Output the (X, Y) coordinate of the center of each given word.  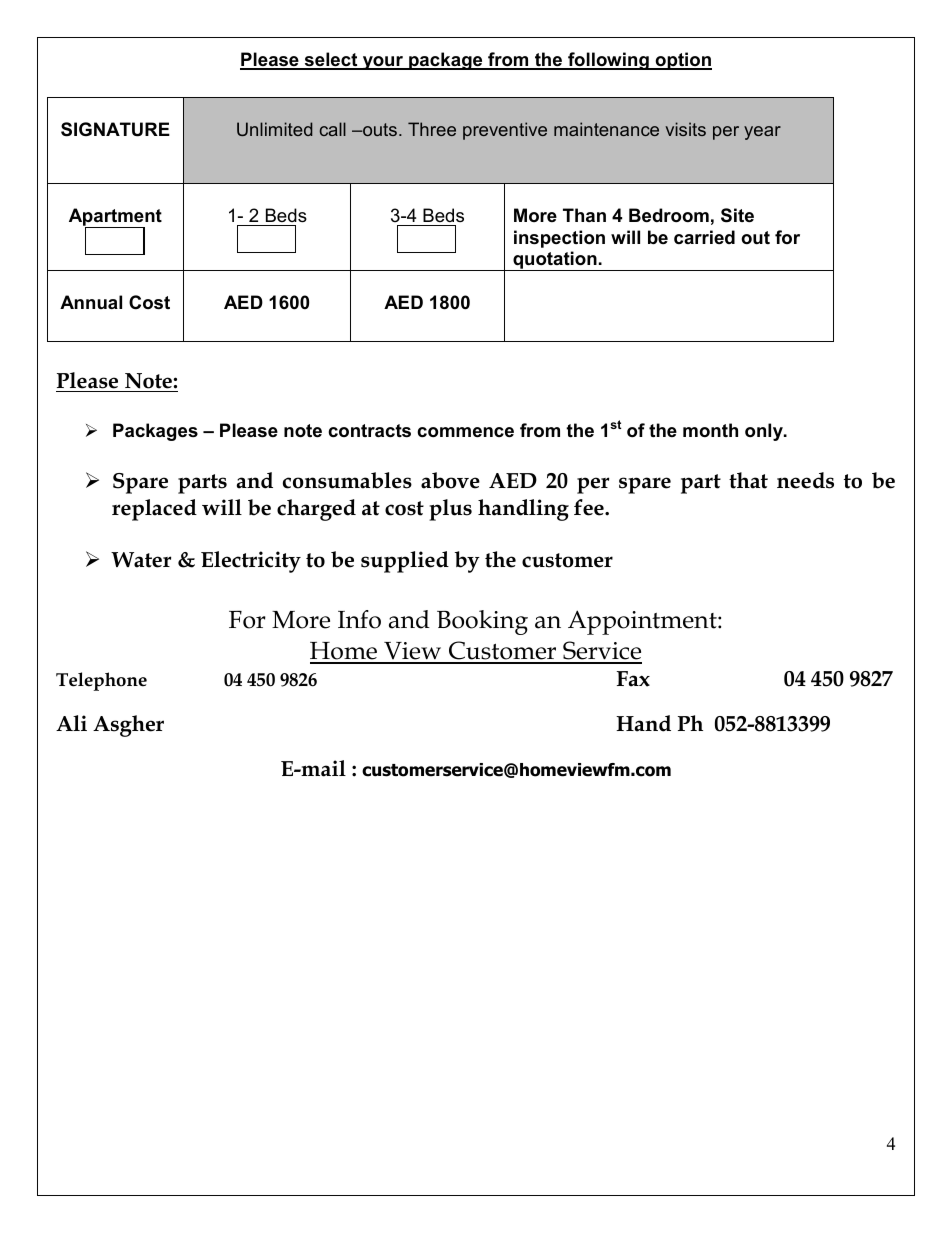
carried (704, 237)
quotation (555, 261)
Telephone (101, 681)
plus (450, 510)
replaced (154, 510)
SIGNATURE (115, 129)
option (683, 61)
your (383, 63)
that (748, 480)
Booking (482, 622)
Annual (91, 302)
